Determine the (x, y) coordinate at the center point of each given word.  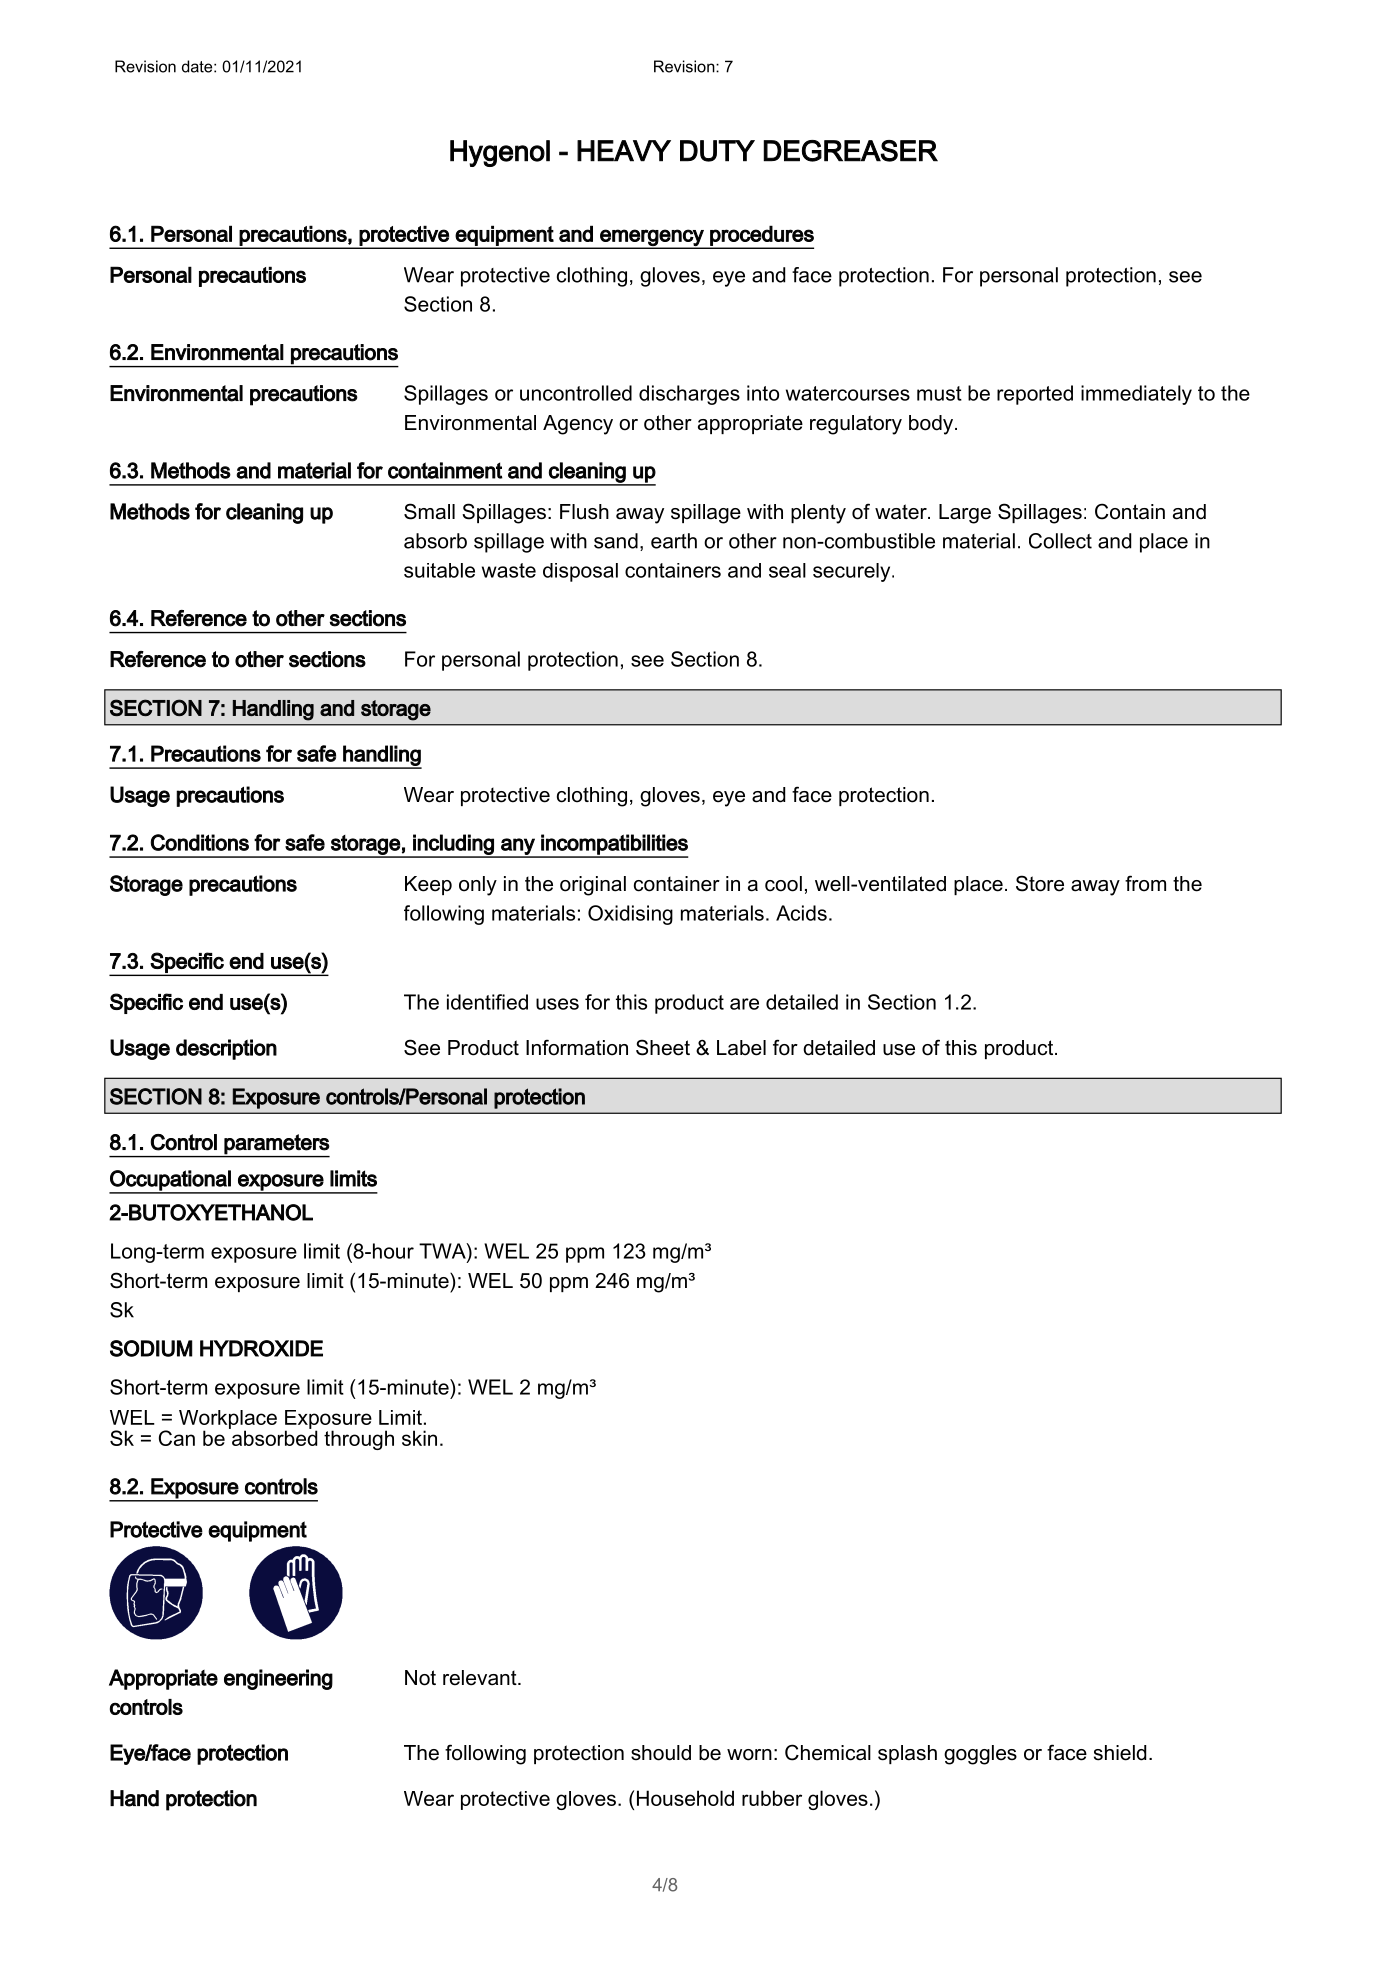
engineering (278, 1679)
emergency (652, 238)
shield (1120, 1753)
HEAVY (624, 151)
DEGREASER (850, 151)
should (661, 1753)
